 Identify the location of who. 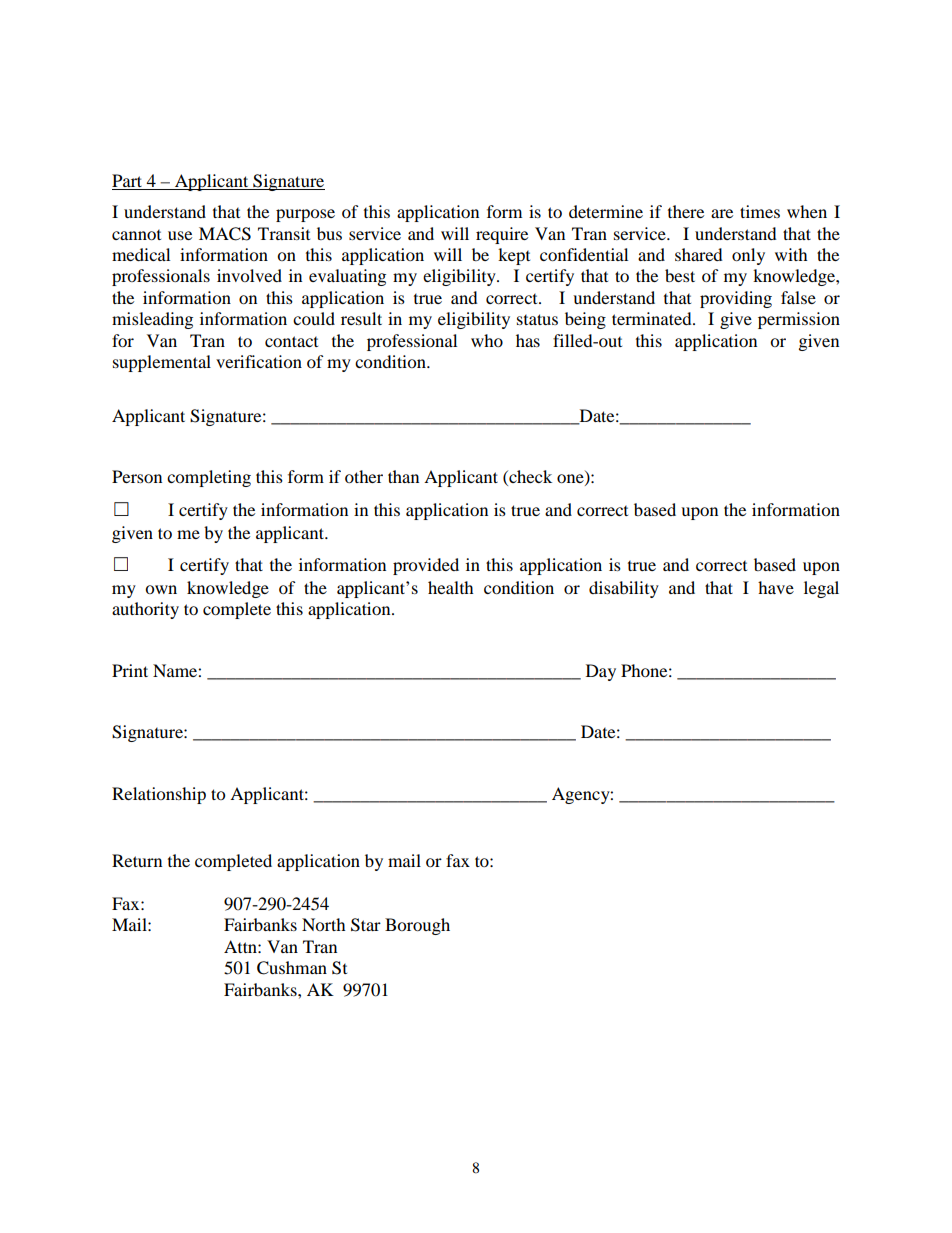
(487, 340).
